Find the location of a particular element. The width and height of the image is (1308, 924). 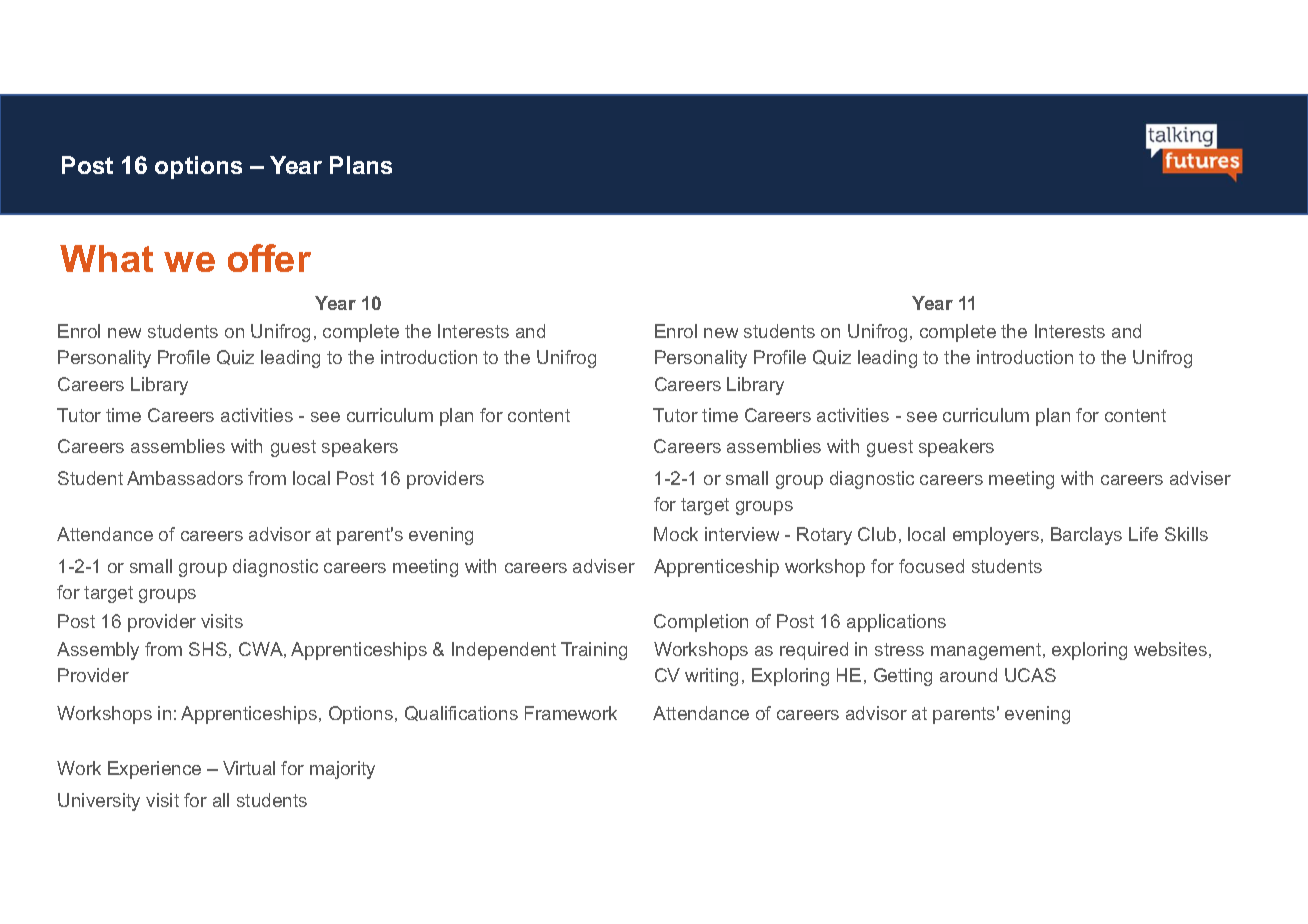

employers is located at coordinates (997, 536).
